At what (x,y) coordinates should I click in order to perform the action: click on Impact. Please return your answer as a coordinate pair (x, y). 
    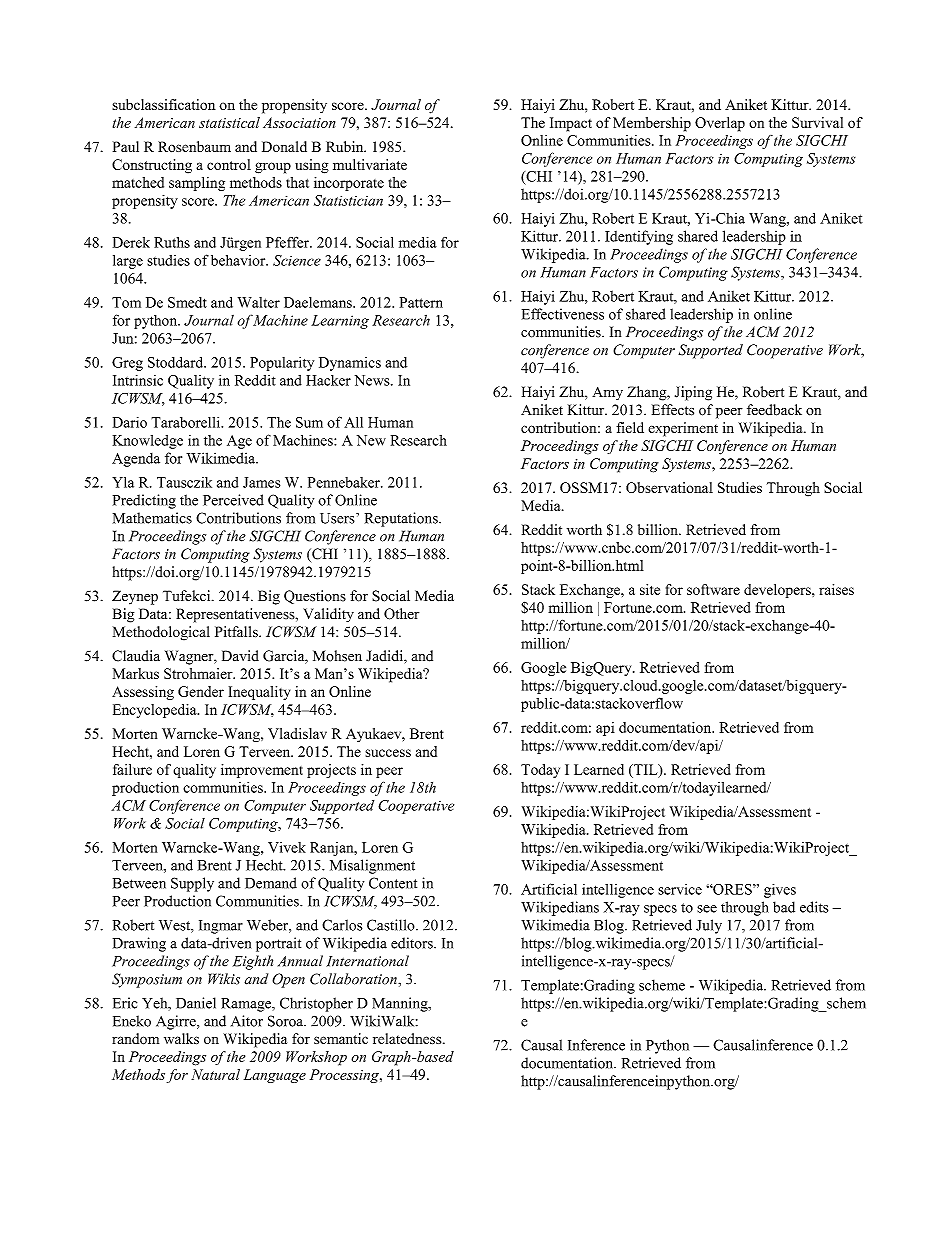
    Looking at the image, I should click on (571, 124).
